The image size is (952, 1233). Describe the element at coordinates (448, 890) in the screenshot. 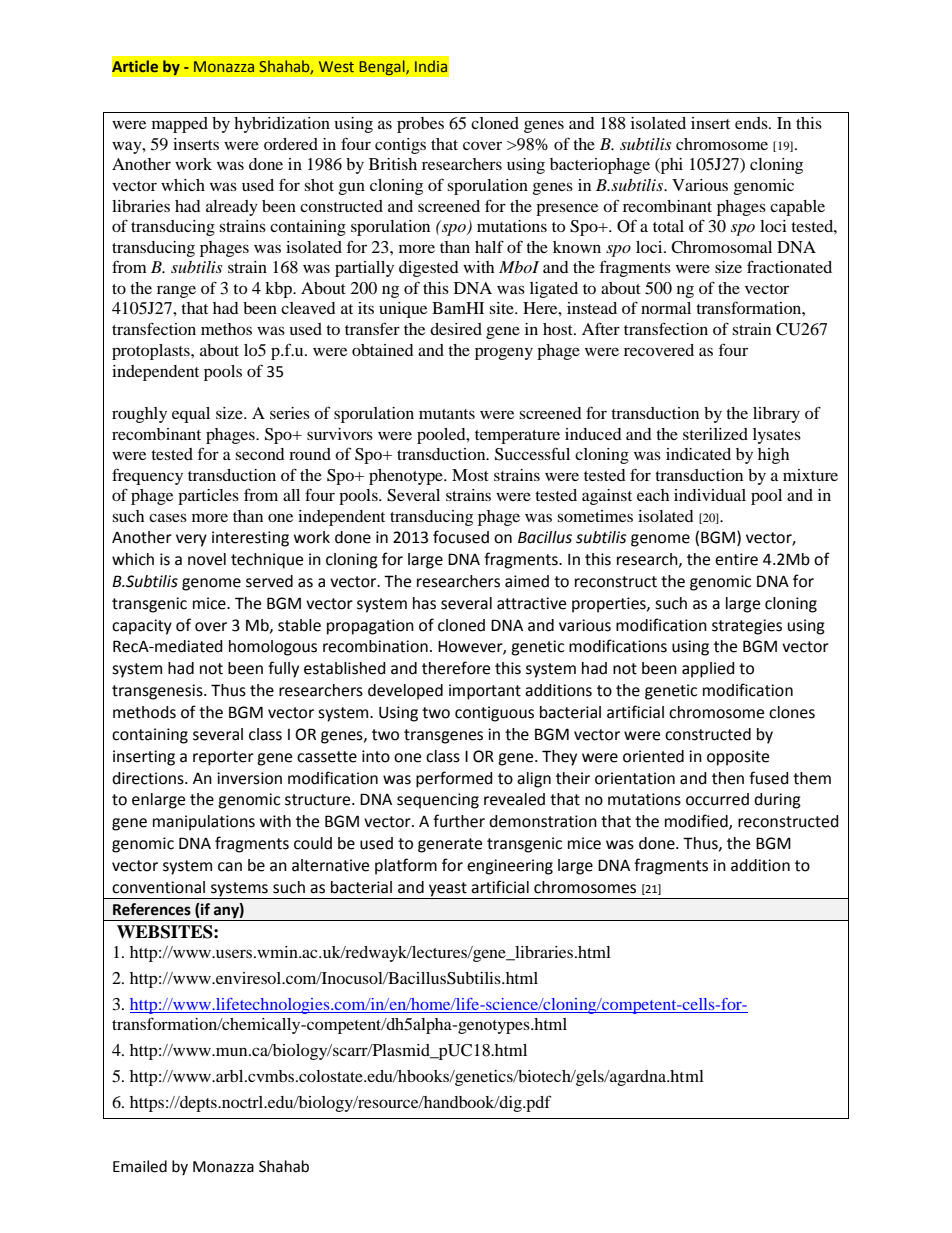

I see `yeast` at that location.
